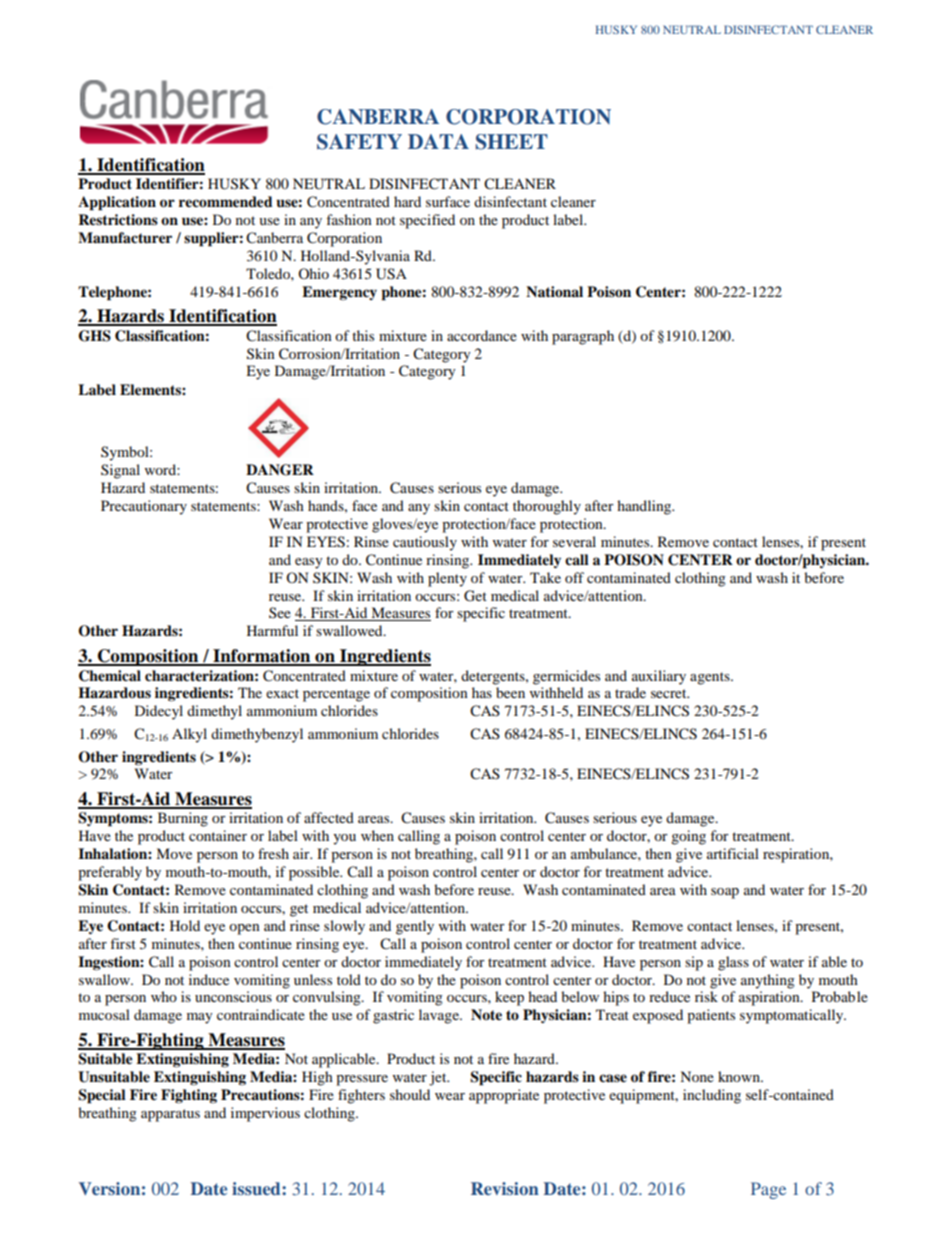  Describe the element at coordinates (711, 678) in the page. I see `agents` at that location.
